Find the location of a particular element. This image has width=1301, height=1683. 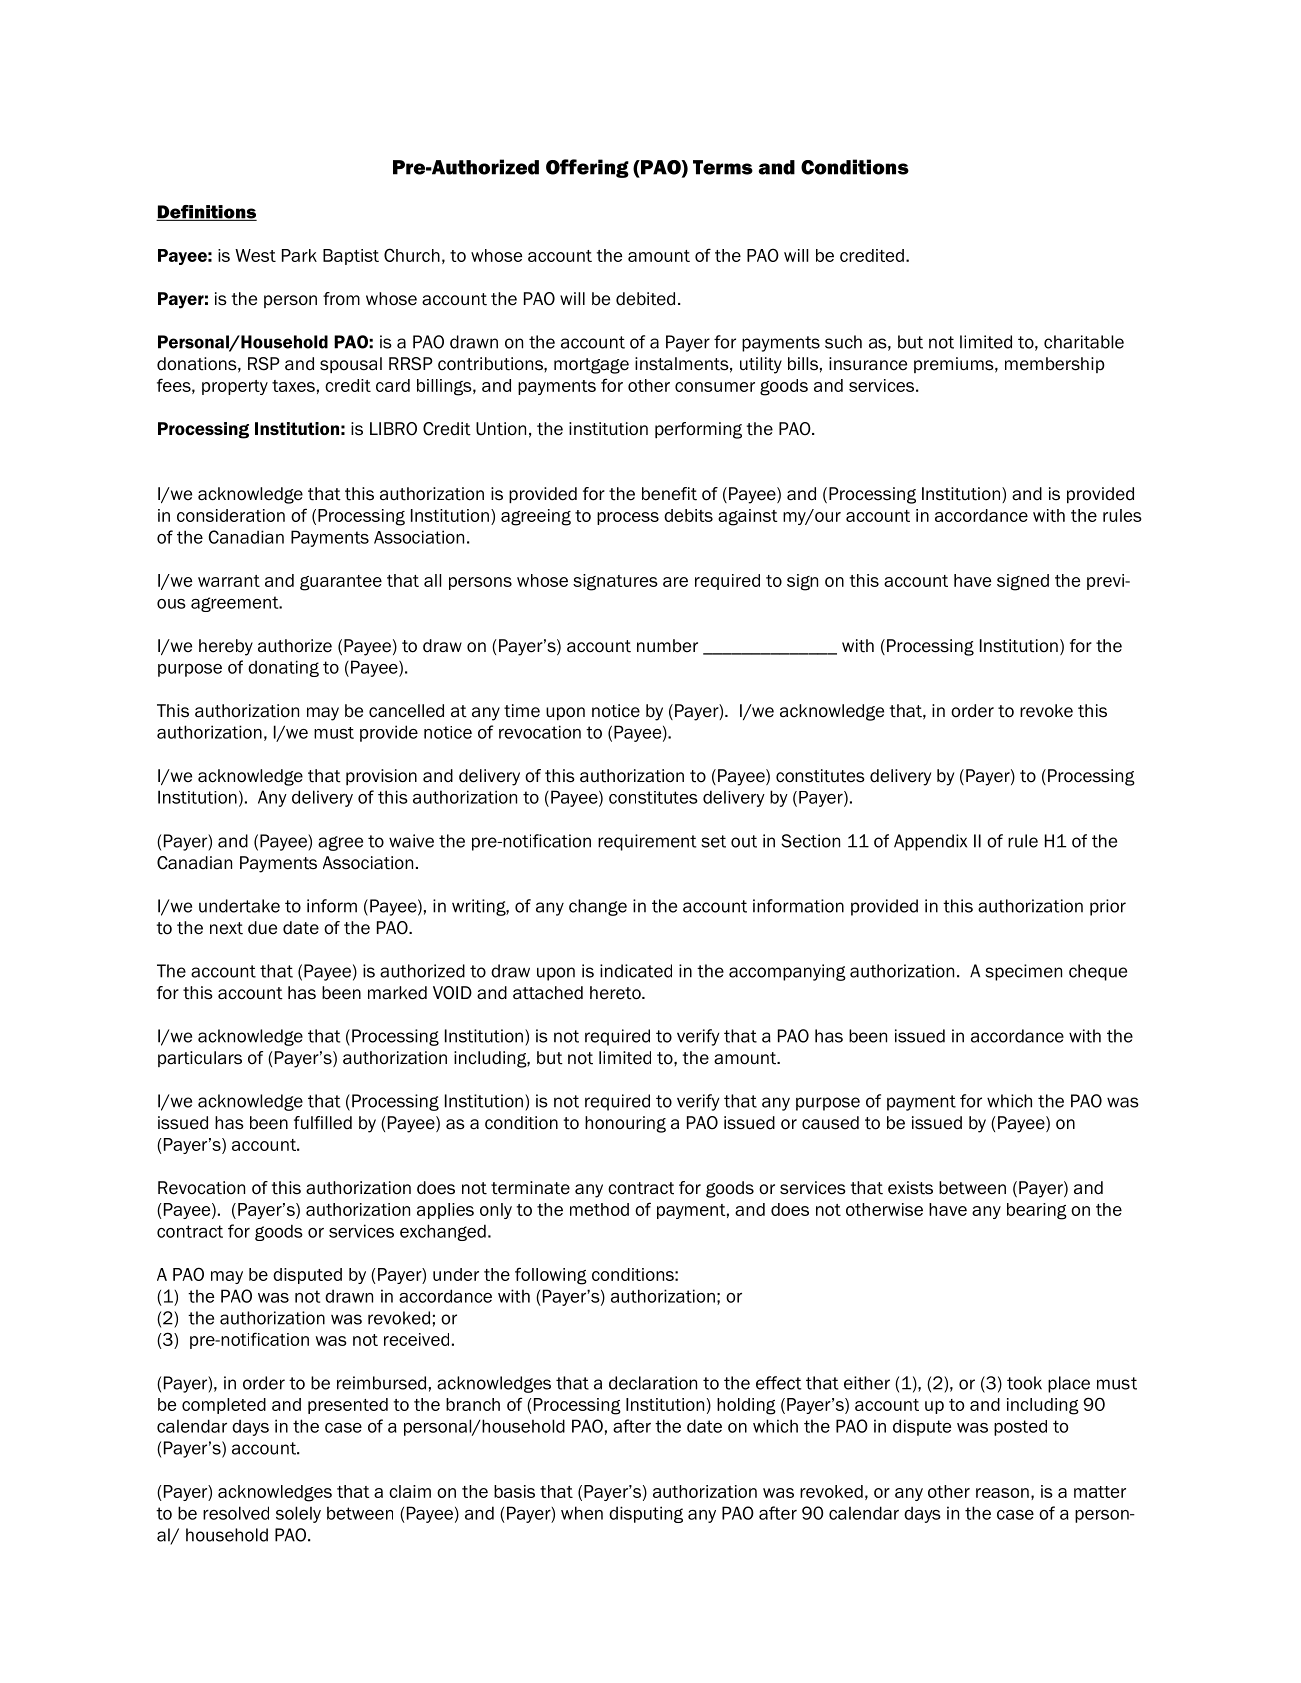

solely is located at coordinates (298, 1514).
